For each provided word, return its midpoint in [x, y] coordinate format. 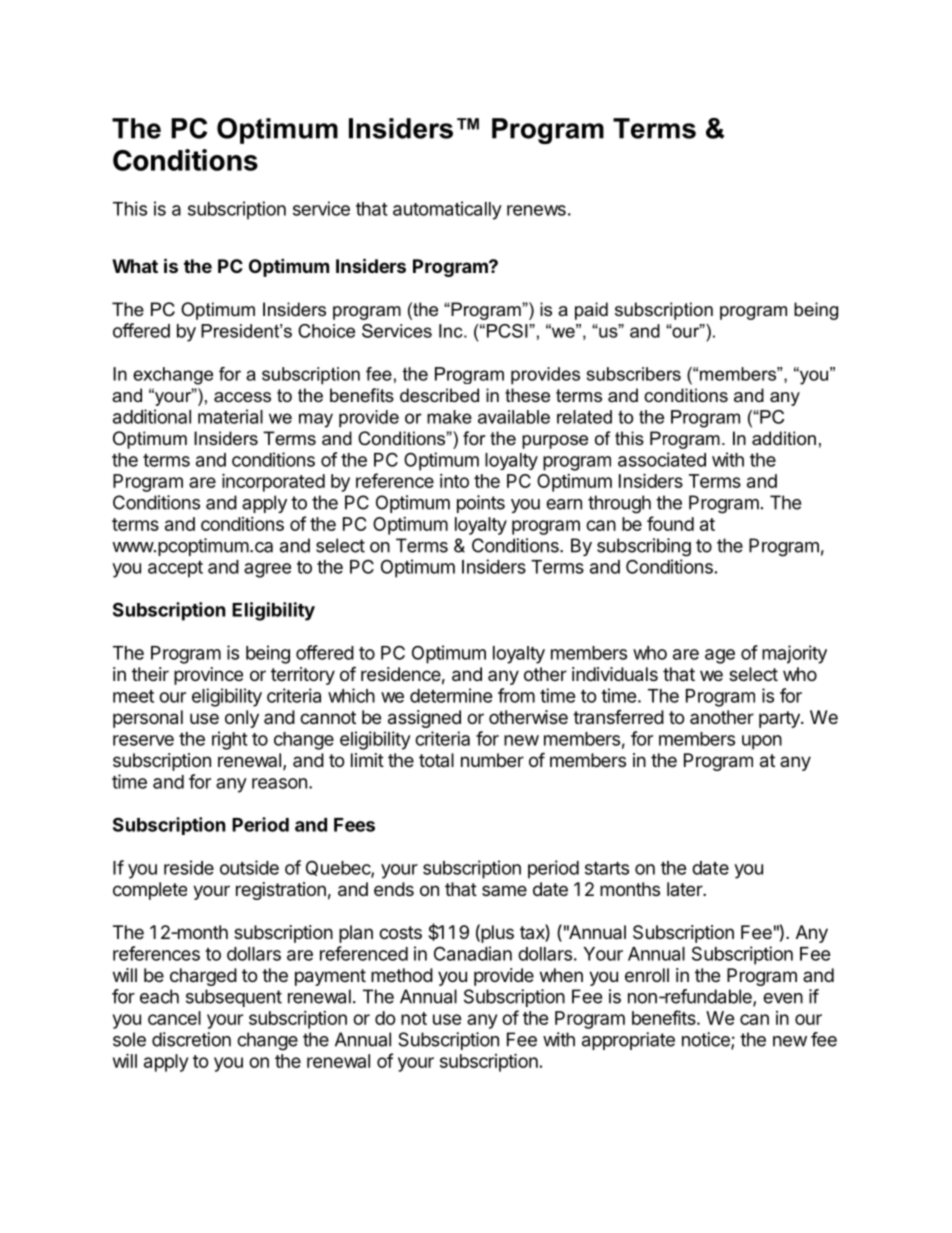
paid [591, 311]
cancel [174, 1018]
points [481, 504]
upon [762, 742]
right [230, 740]
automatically [447, 210]
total [436, 760]
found [670, 523]
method [402, 975]
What [135, 266]
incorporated [273, 482]
